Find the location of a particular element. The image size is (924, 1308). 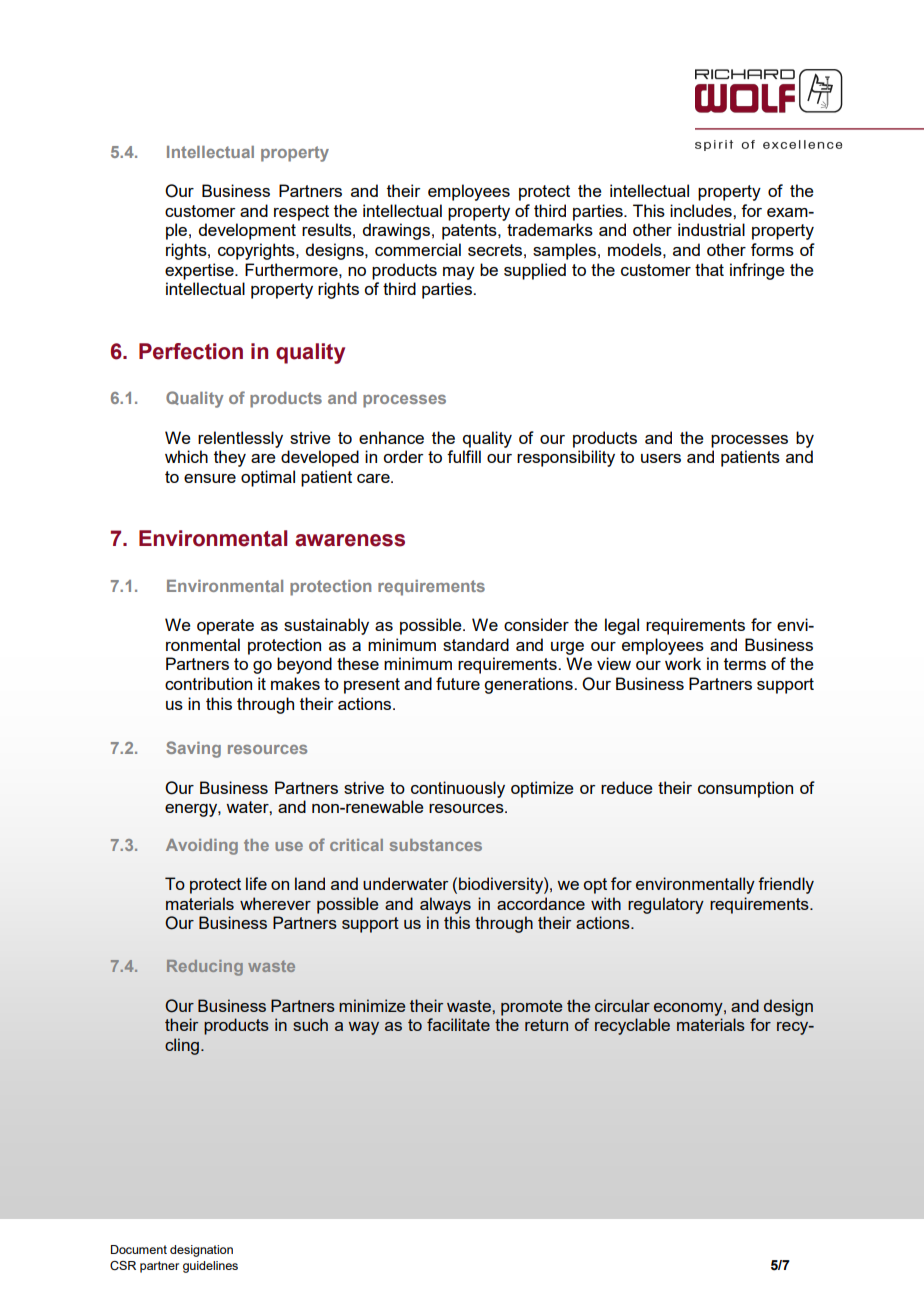

regulatory is located at coordinates (666, 905).
